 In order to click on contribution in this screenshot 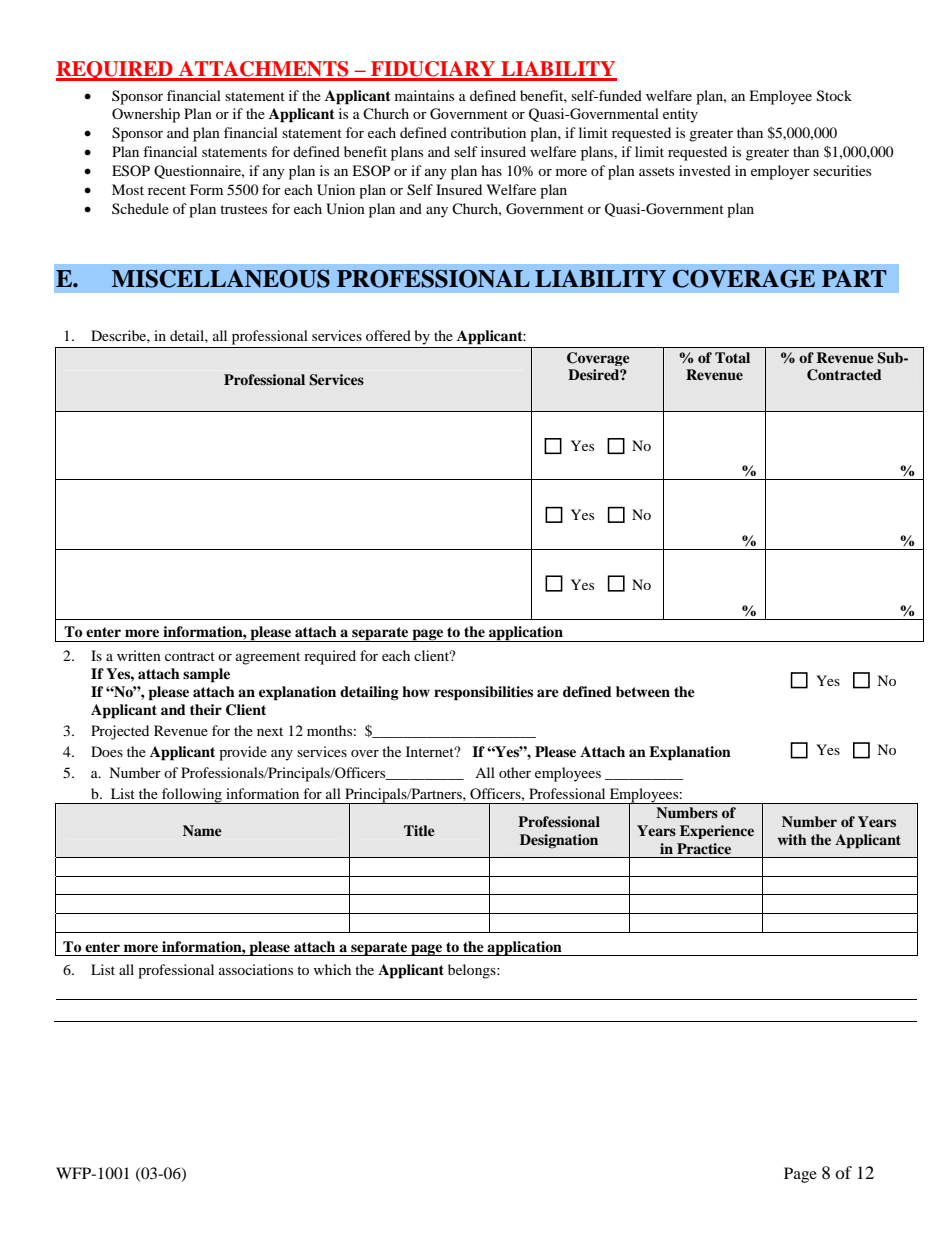, I will do `click(488, 132)`.
